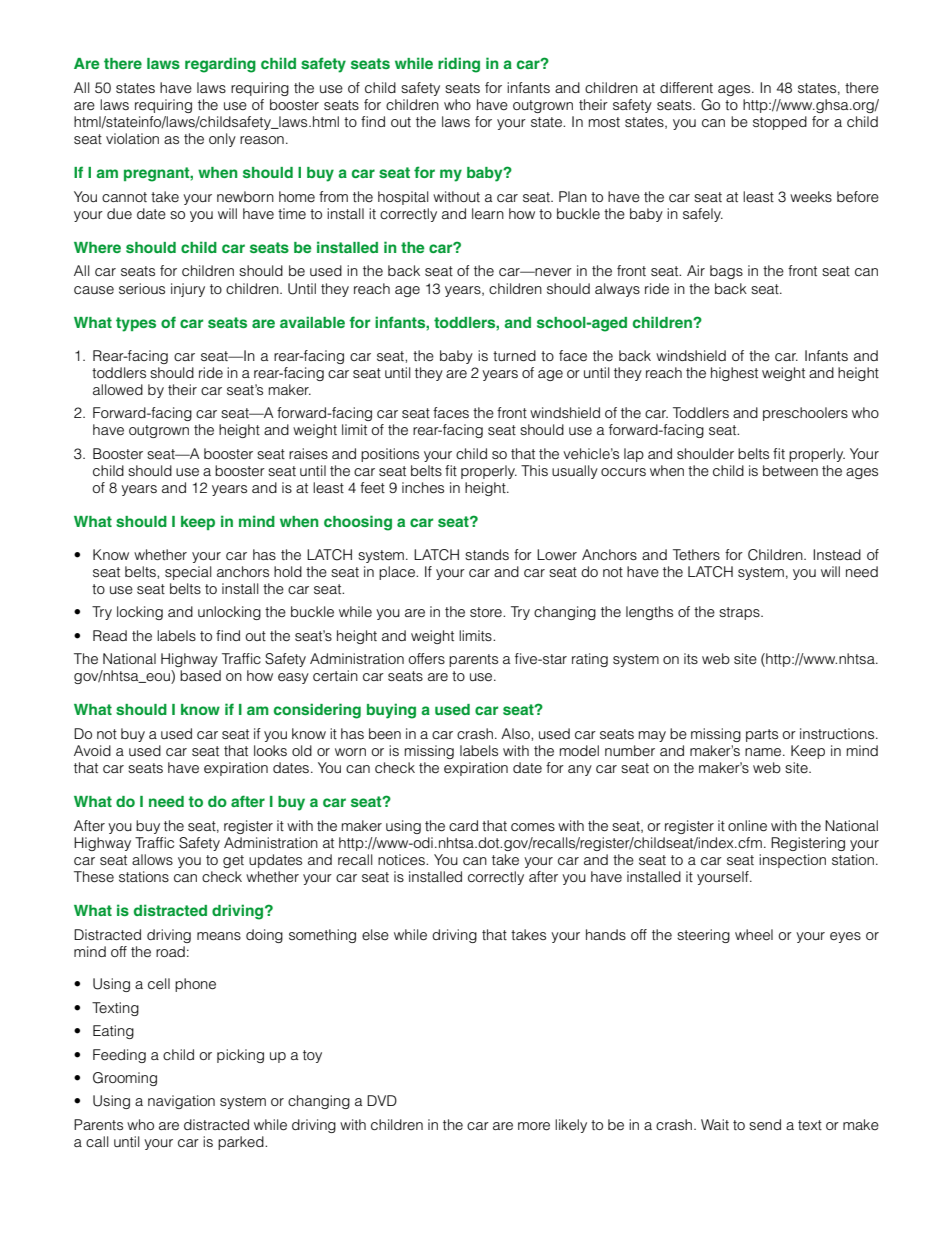 This screenshot has width=952, height=1233. I want to click on turned, so click(514, 356).
